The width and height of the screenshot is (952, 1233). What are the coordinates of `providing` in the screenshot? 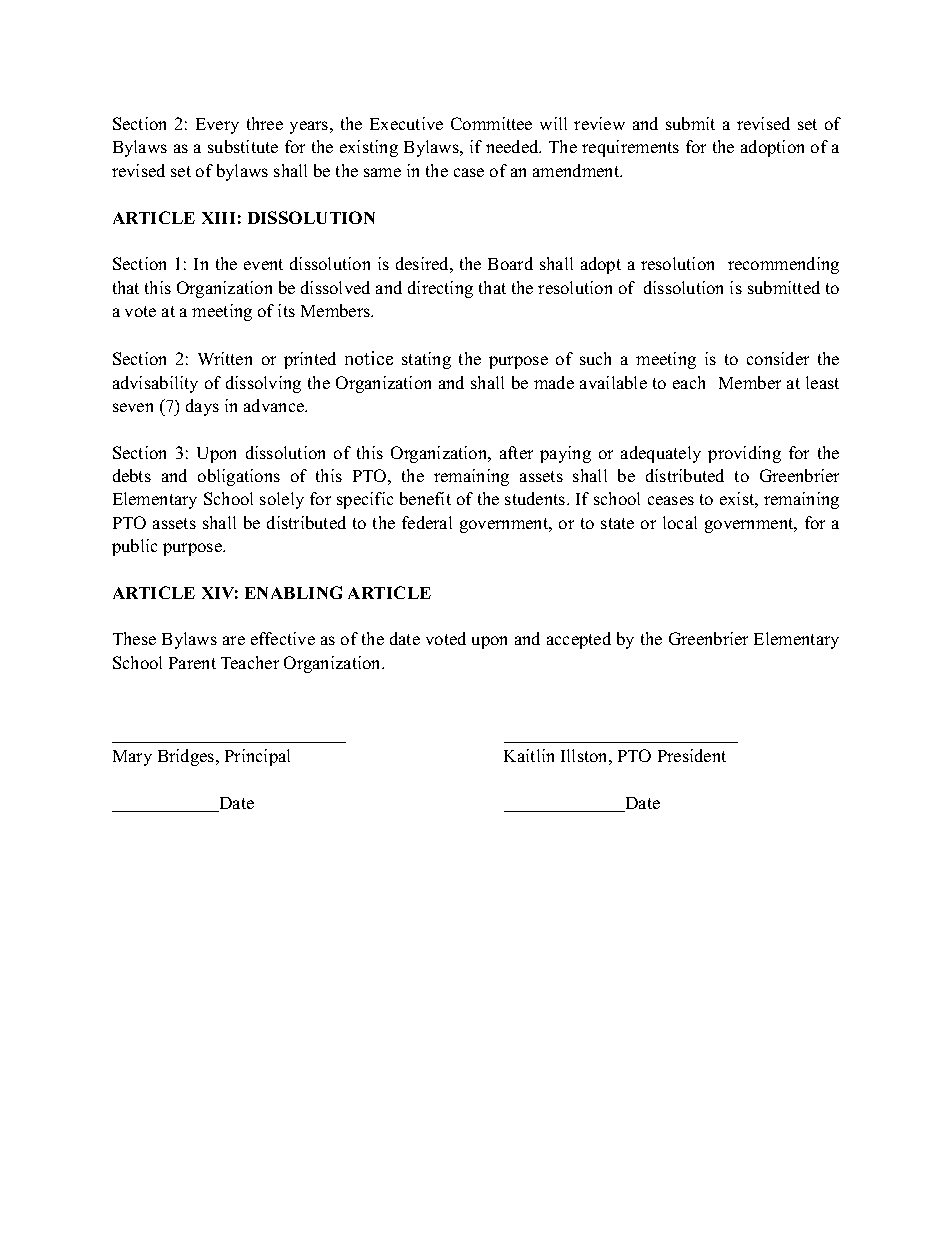 It's located at (744, 454).
